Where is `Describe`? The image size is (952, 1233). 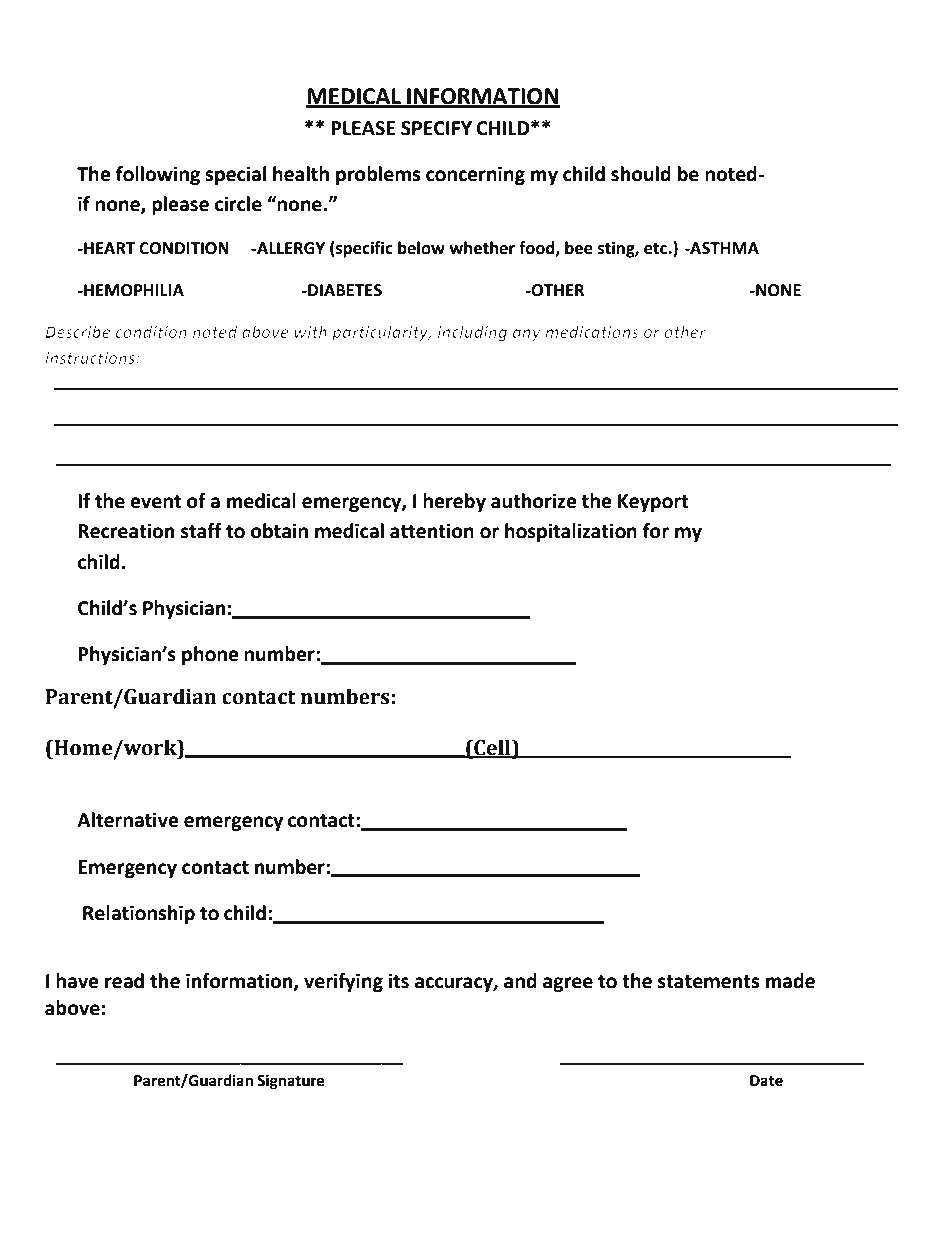 Describe is located at coordinates (78, 331).
